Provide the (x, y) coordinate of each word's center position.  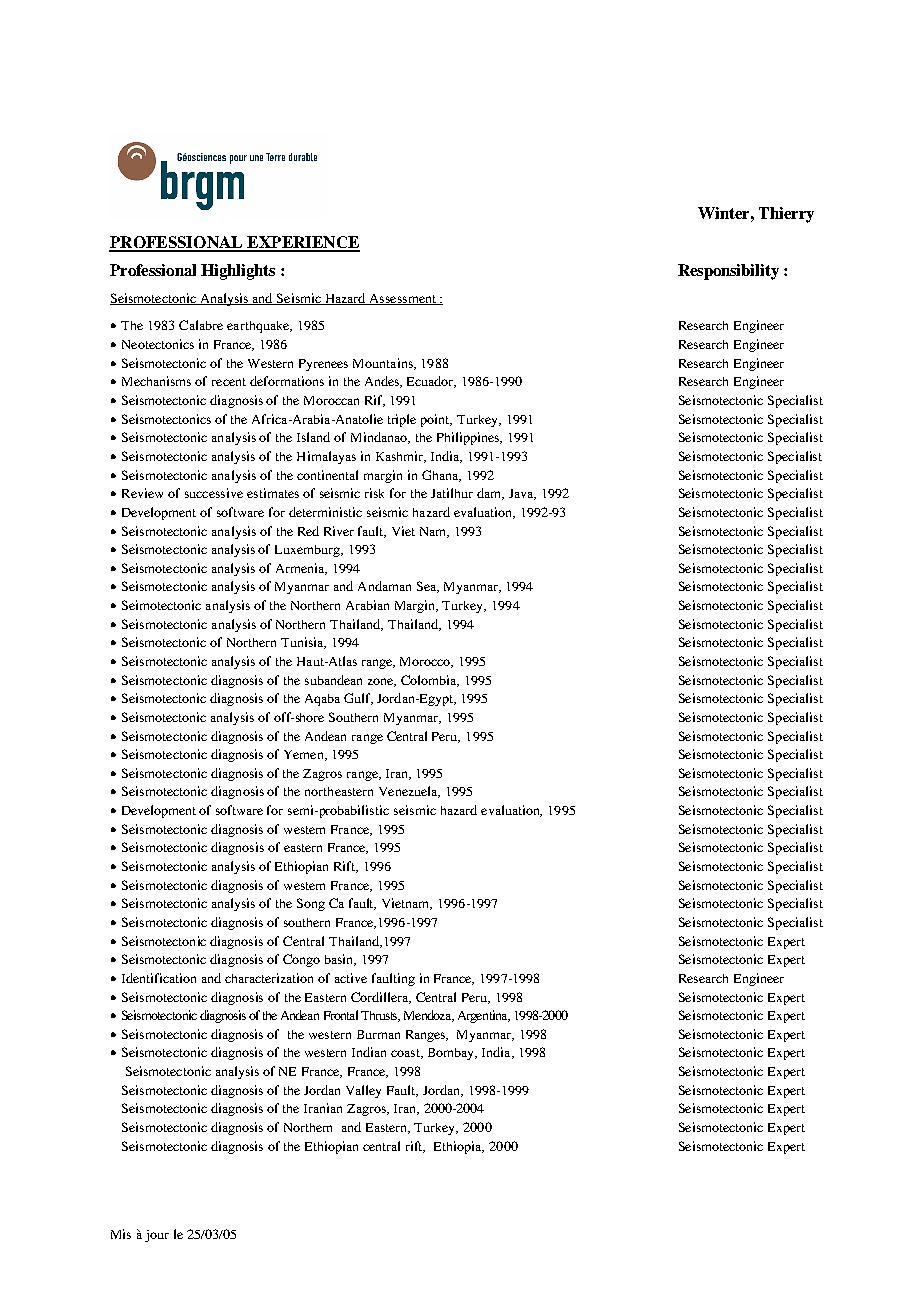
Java (522, 494)
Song (311, 904)
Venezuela (409, 792)
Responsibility (728, 272)
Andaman (384, 586)
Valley (363, 1091)
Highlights (238, 272)
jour (157, 1236)
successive (214, 493)
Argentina (484, 1016)
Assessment (402, 299)
